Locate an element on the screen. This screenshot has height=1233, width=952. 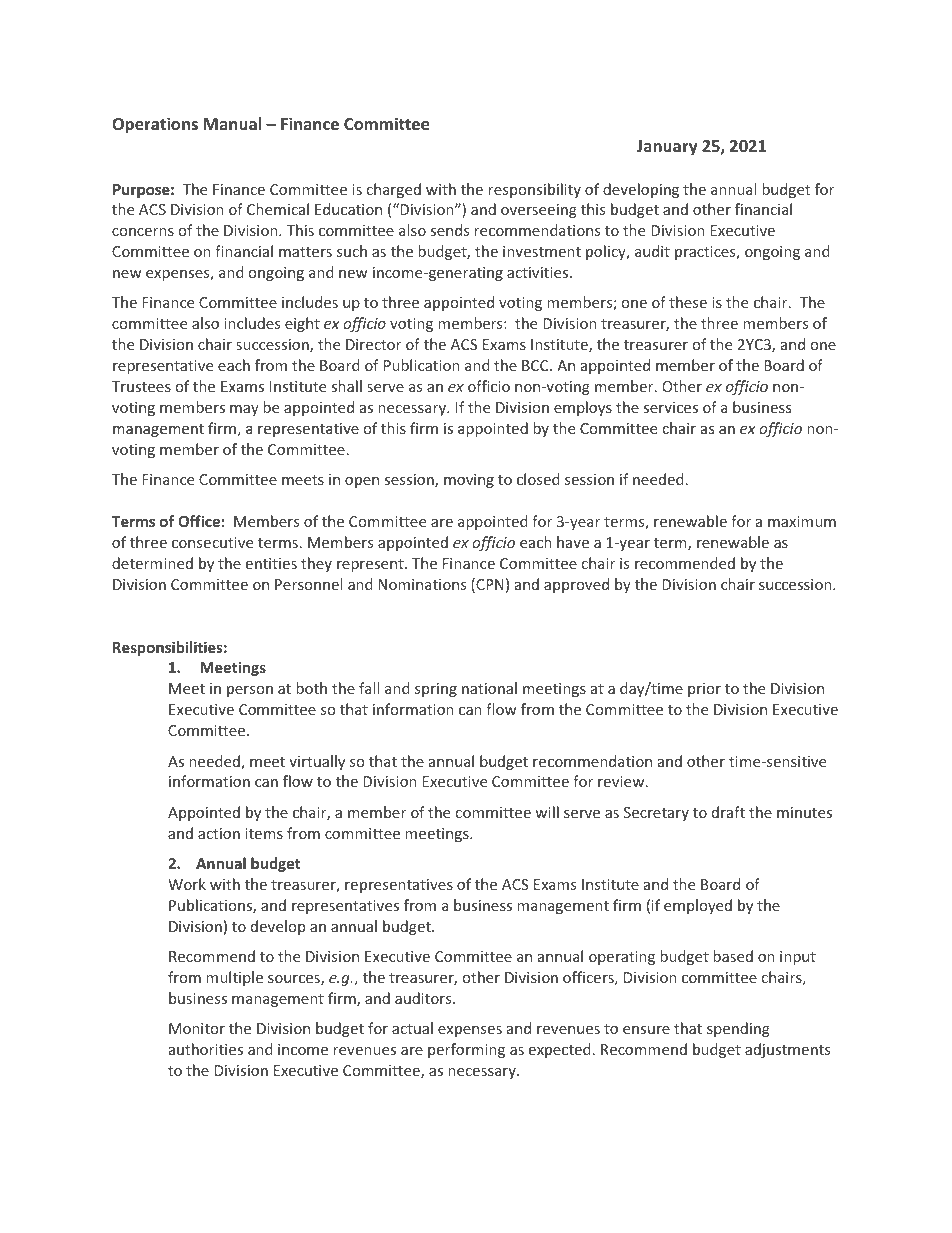
performing is located at coordinates (466, 1050).
